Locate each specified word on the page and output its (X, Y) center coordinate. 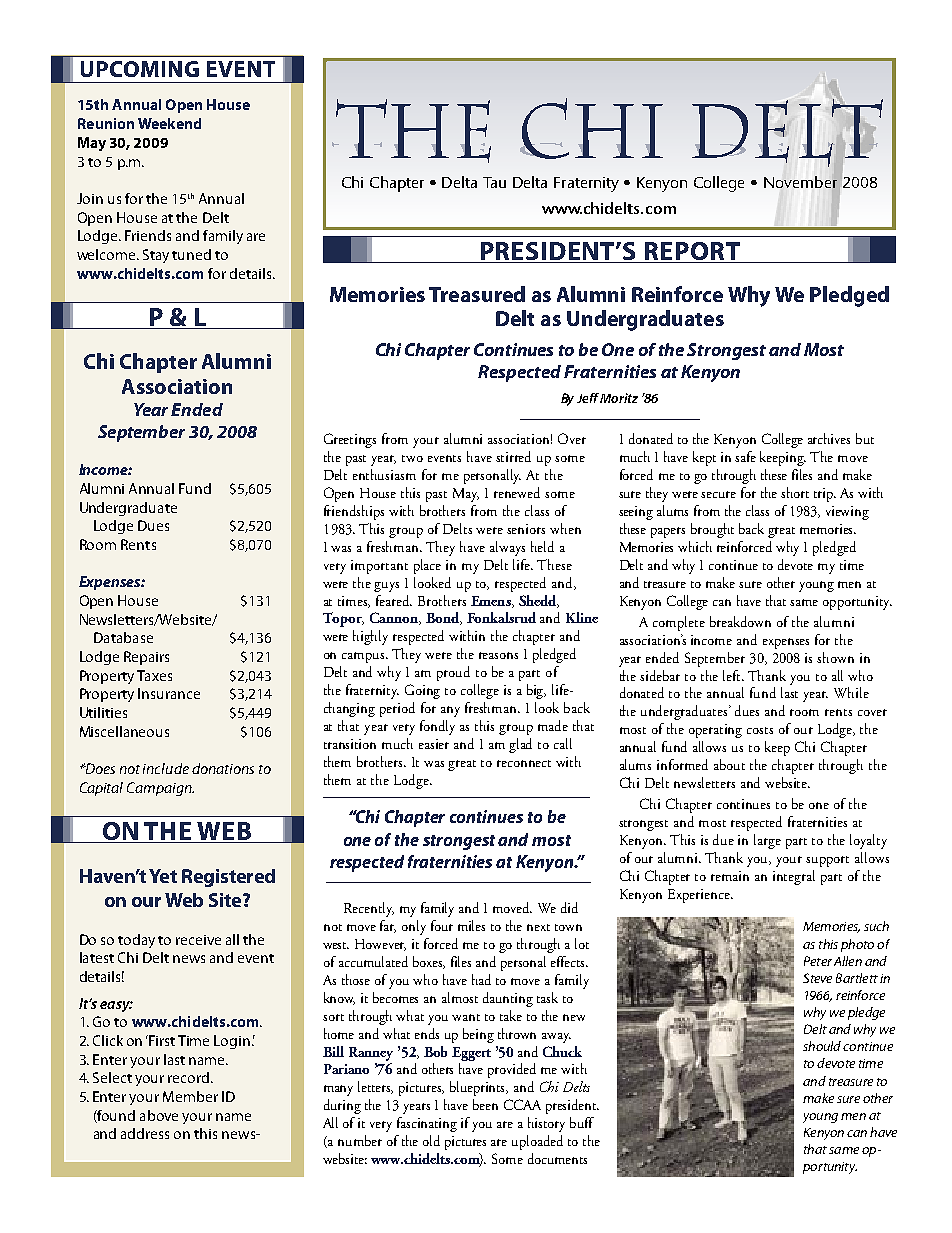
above (159, 1115)
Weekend (169, 123)
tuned (191, 254)
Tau (494, 182)
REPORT (692, 251)
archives (829, 438)
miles (471, 925)
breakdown (740, 621)
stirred (513, 456)
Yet (163, 876)
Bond (443, 618)
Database (123, 637)
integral (794, 877)
